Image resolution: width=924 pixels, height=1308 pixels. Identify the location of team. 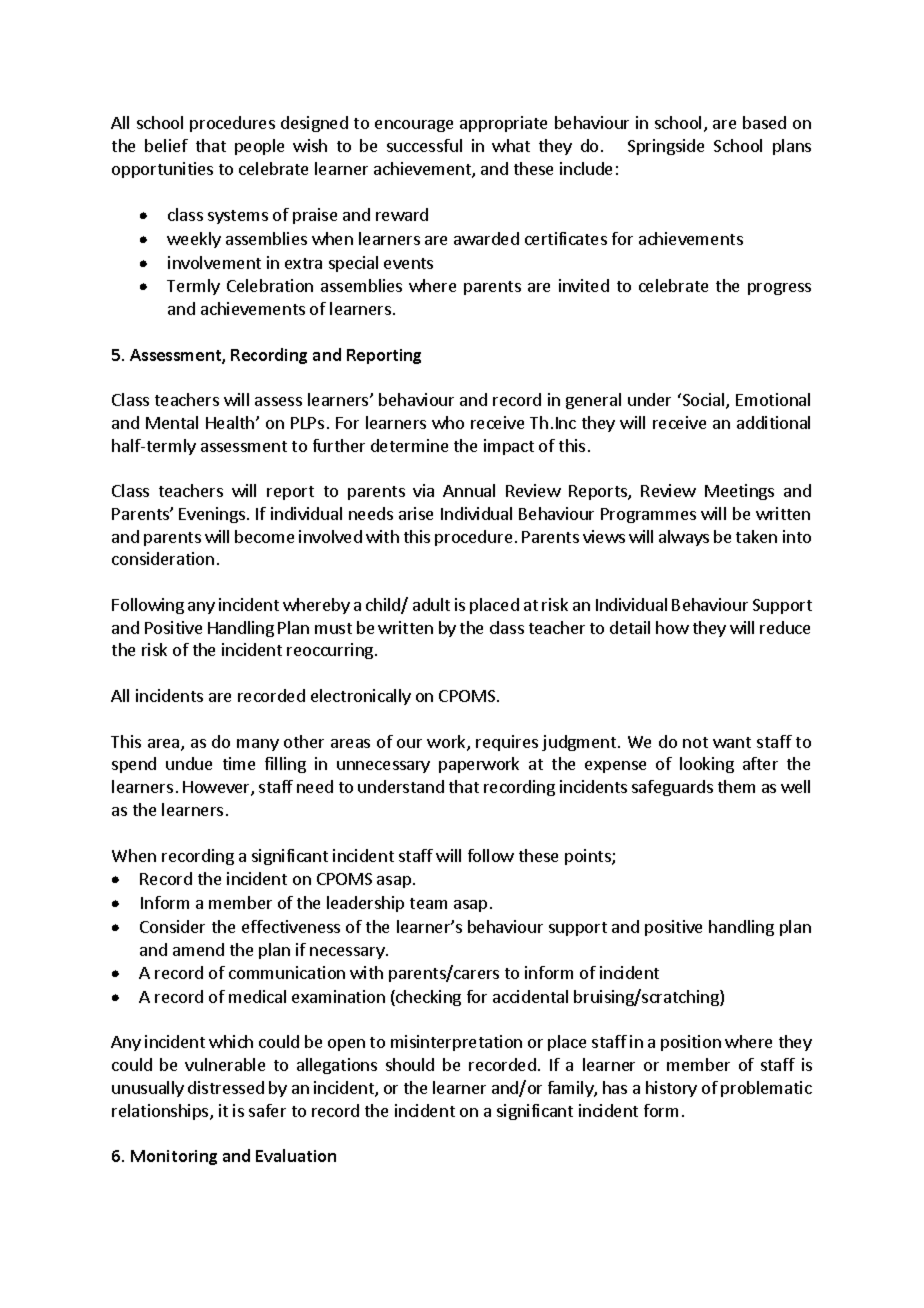
(428, 903).
